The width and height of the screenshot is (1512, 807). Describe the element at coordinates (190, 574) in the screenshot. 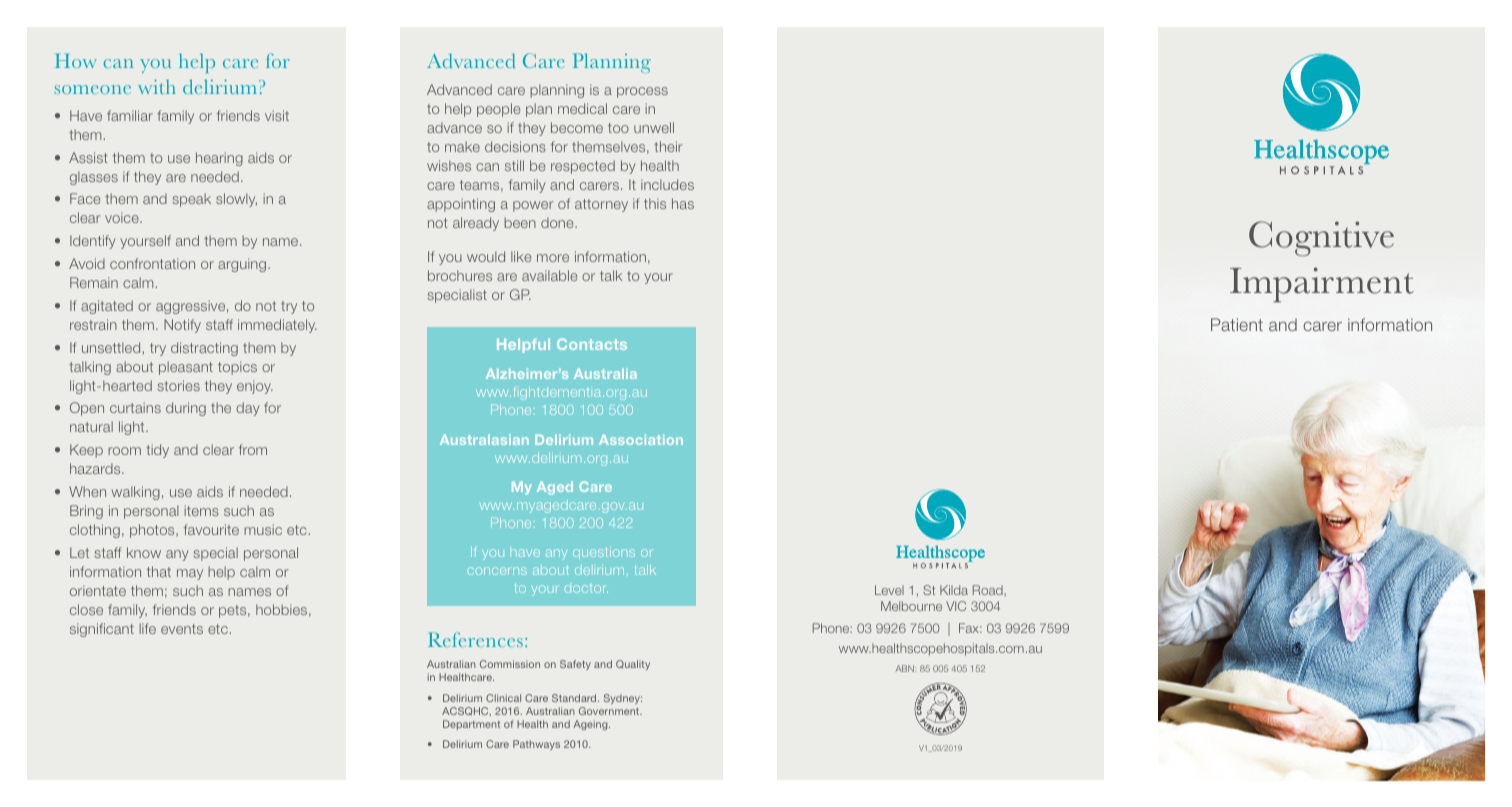

I see `may` at that location.
